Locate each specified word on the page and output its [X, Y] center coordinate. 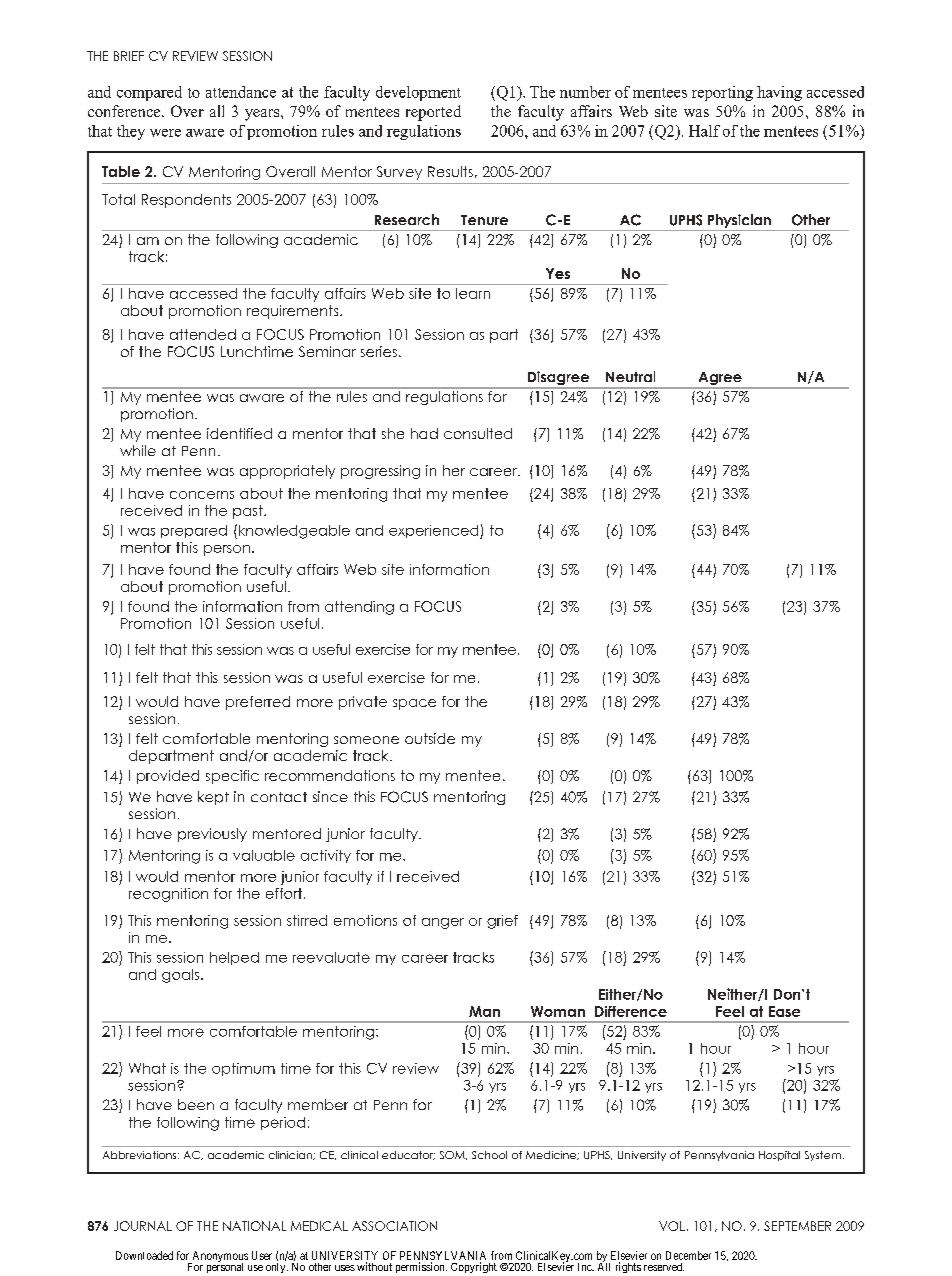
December [688, 1255]
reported [433, 113]
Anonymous [219, 1258]
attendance [241, 92]
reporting [722, 93]
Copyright [474, 1267]
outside [430, 738]
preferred [258, 703]
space [414, 704]
